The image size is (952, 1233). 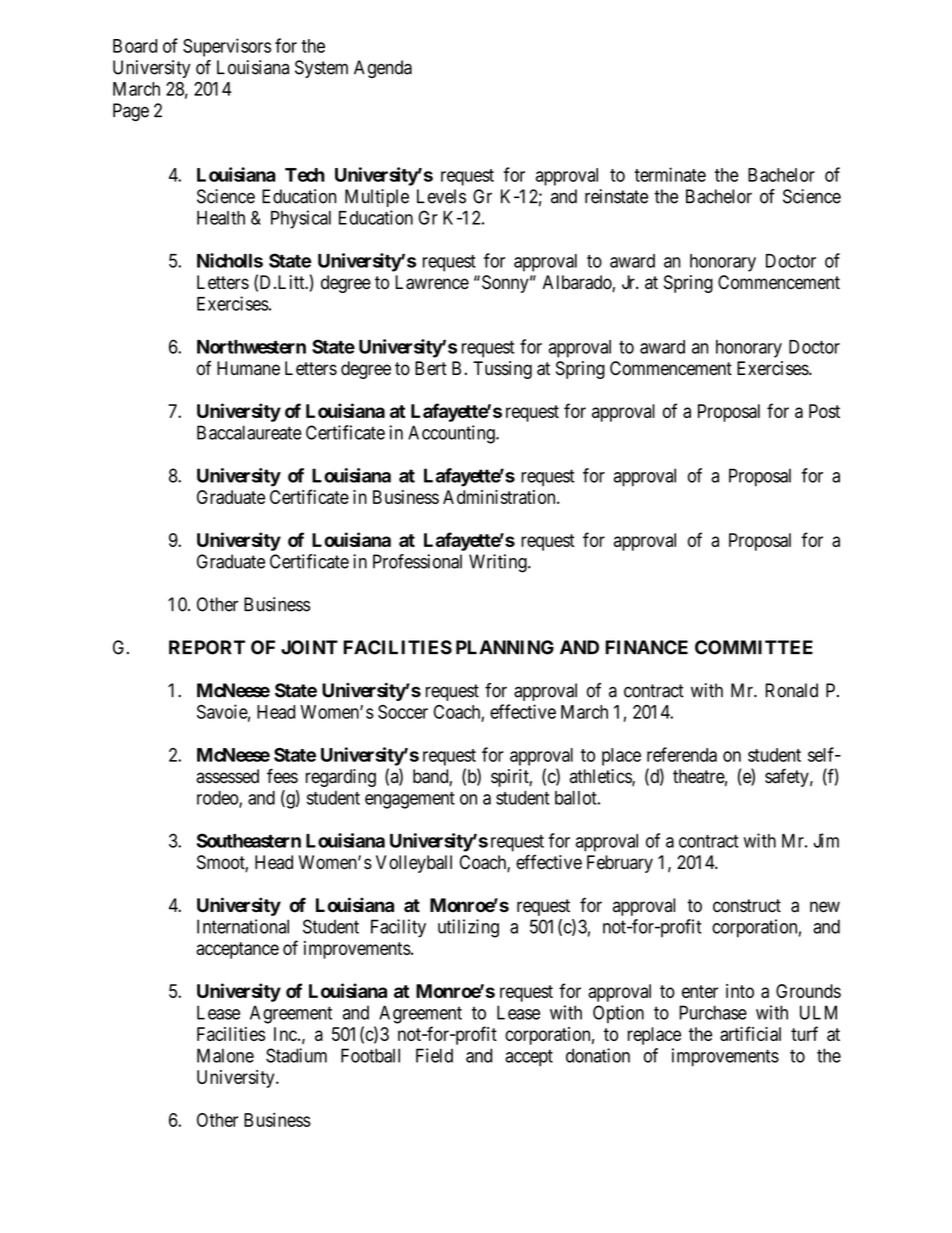 What do you see at coordinates (227, 47) in the screenshot?
I see `Supervisors` at bounding box center [227, 47].
